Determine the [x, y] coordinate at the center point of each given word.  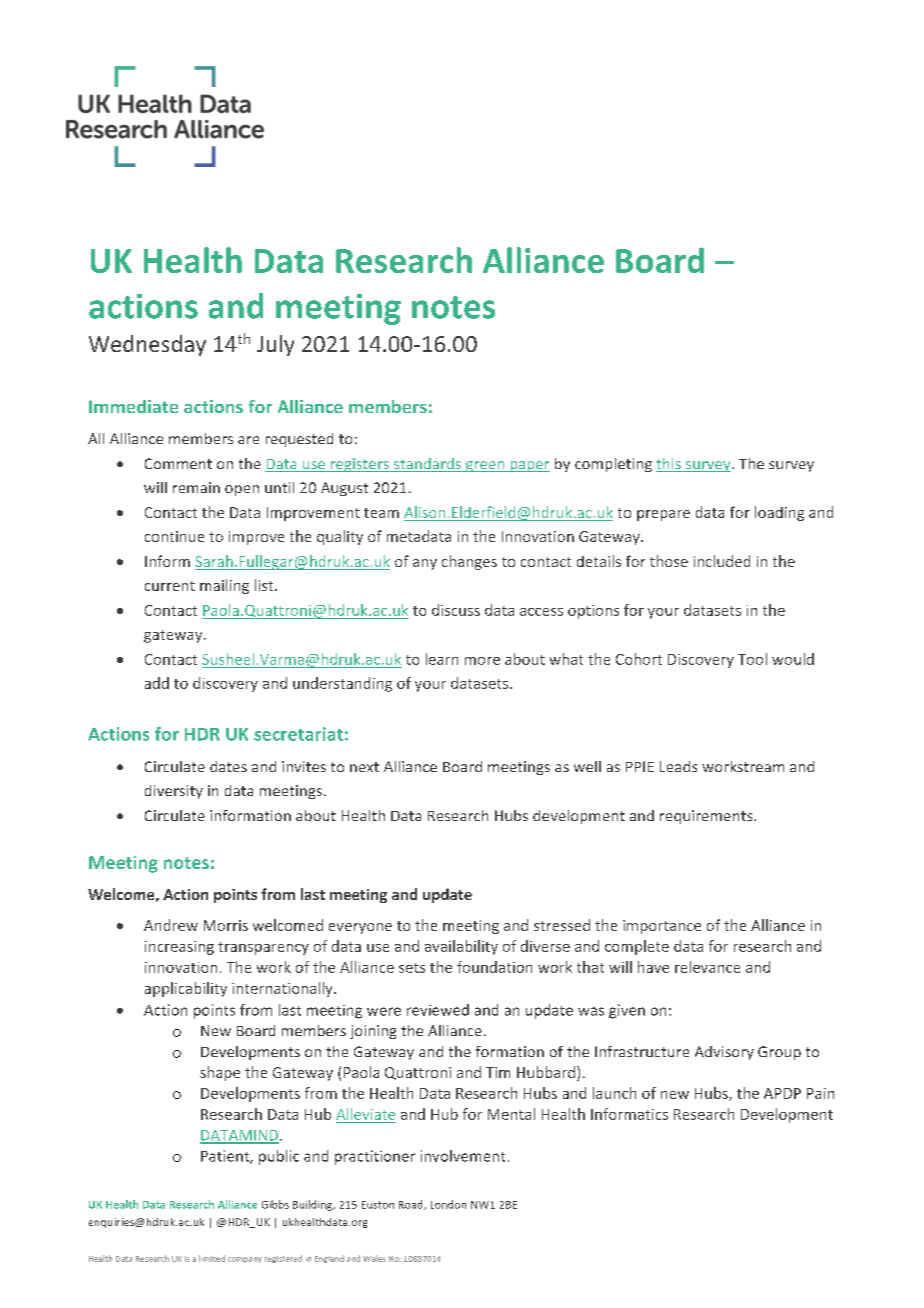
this [669, 465]
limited [212, 1258]
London [448, 1204]
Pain [820, 1093]
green [485, 466]
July [275, 345]
